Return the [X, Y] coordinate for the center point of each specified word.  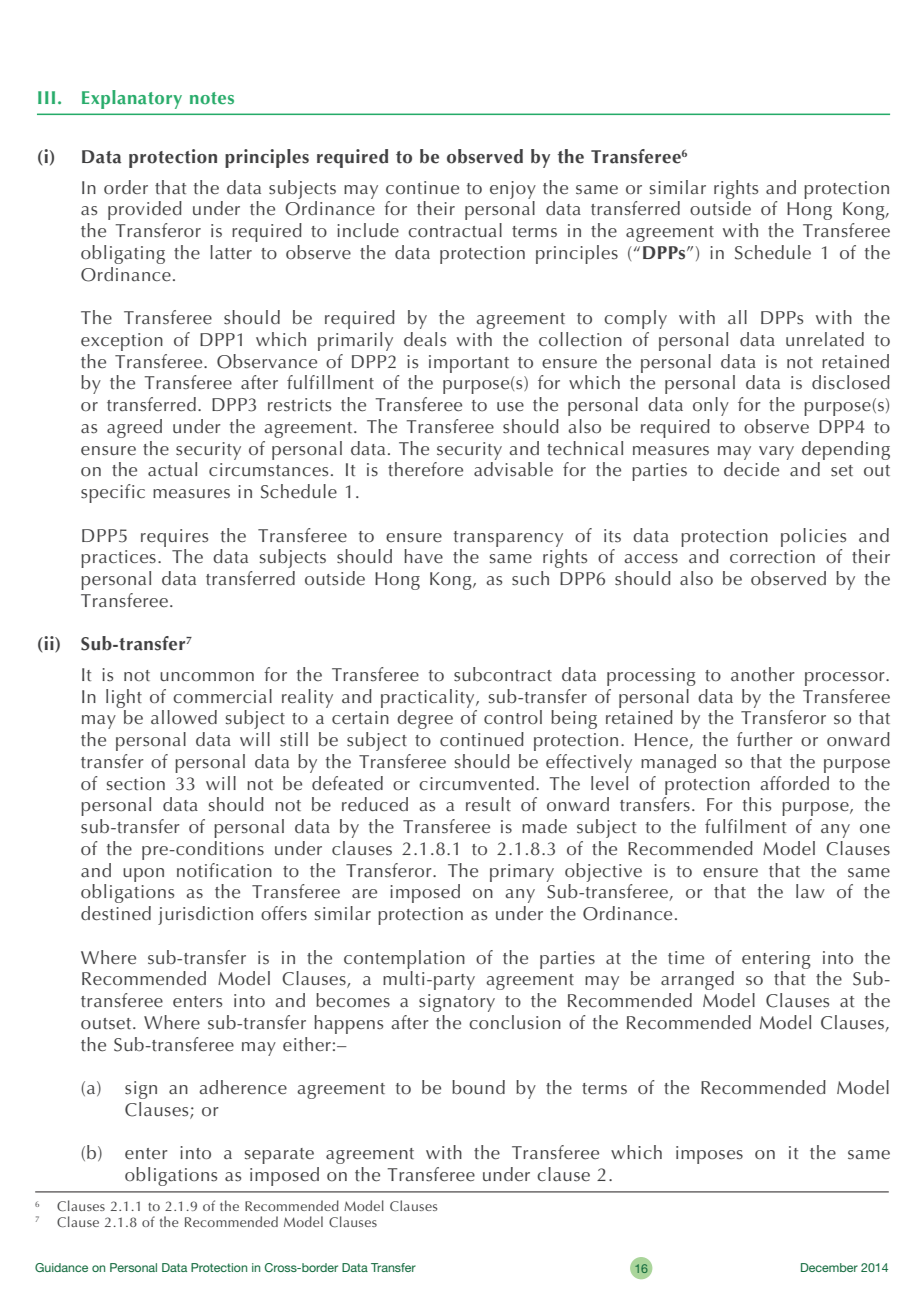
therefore [425, 469]
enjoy [513, 190]
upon [143, 875]
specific [113, 493]
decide [751, 469]
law [810, 891]
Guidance [61, 1267]
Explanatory [132, 99]
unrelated [825, 339]
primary [522, 873]
